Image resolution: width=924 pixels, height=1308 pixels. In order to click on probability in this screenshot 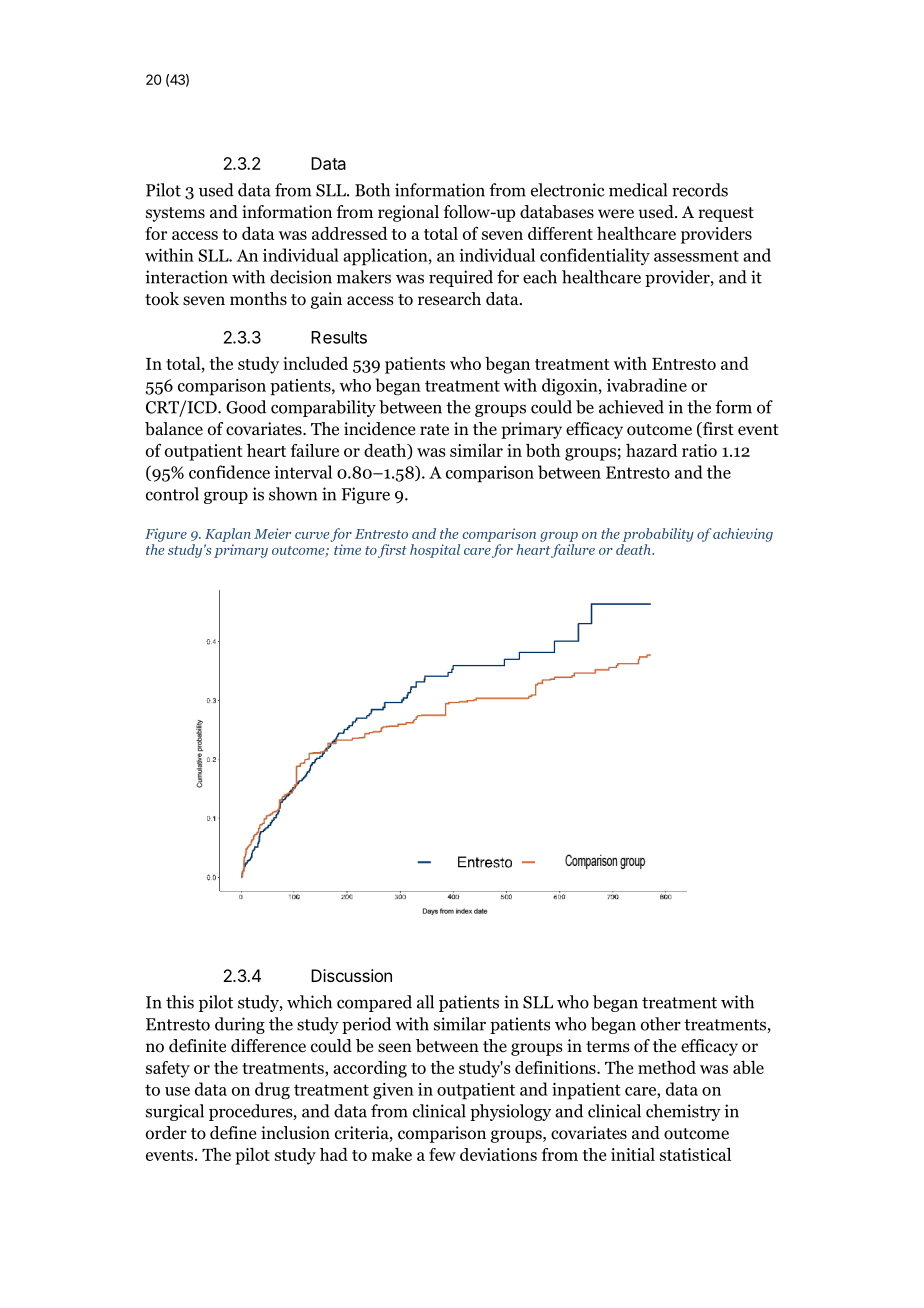, I will do `click(658, 535)`.
